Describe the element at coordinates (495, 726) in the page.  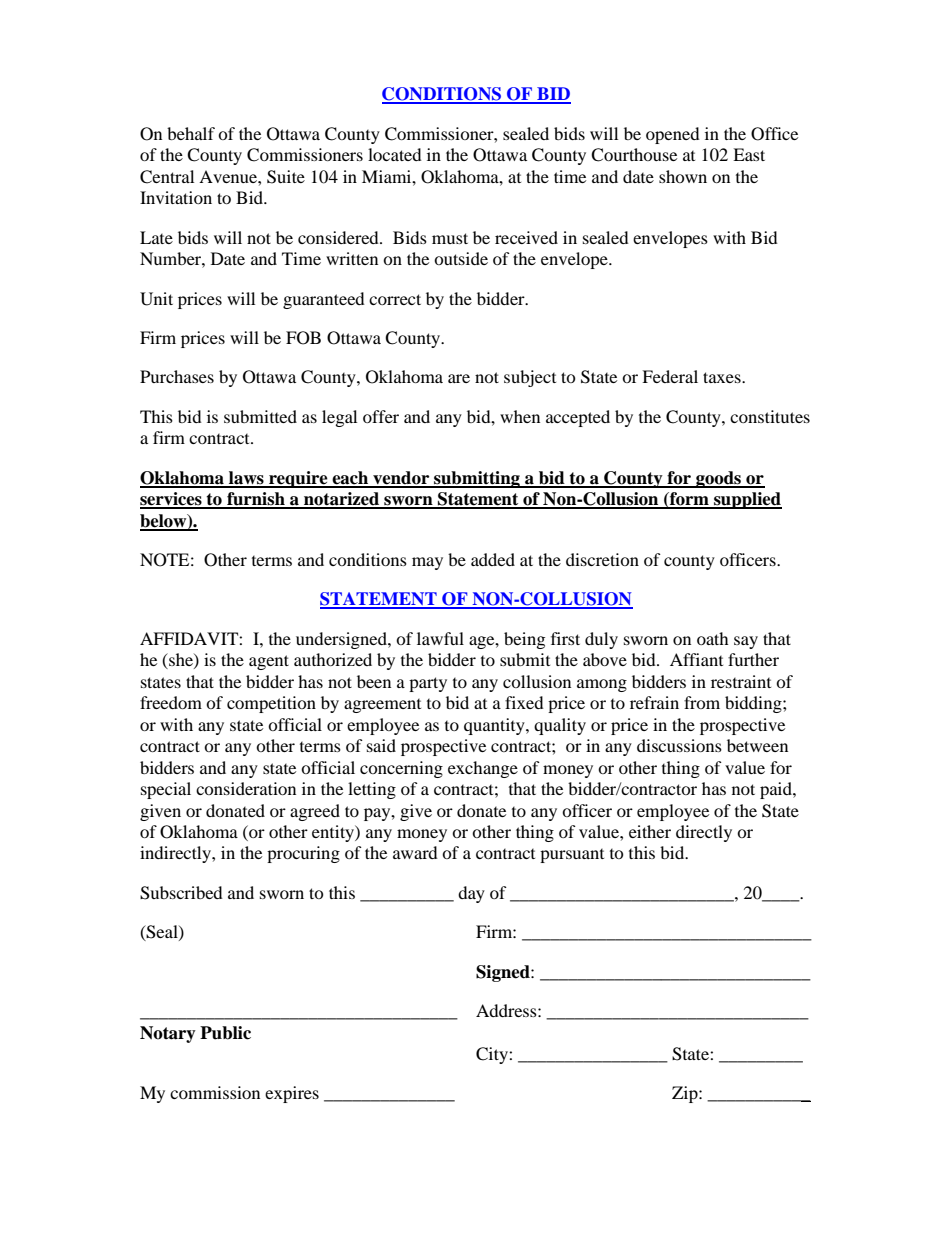
I see `quantity` at that location.
